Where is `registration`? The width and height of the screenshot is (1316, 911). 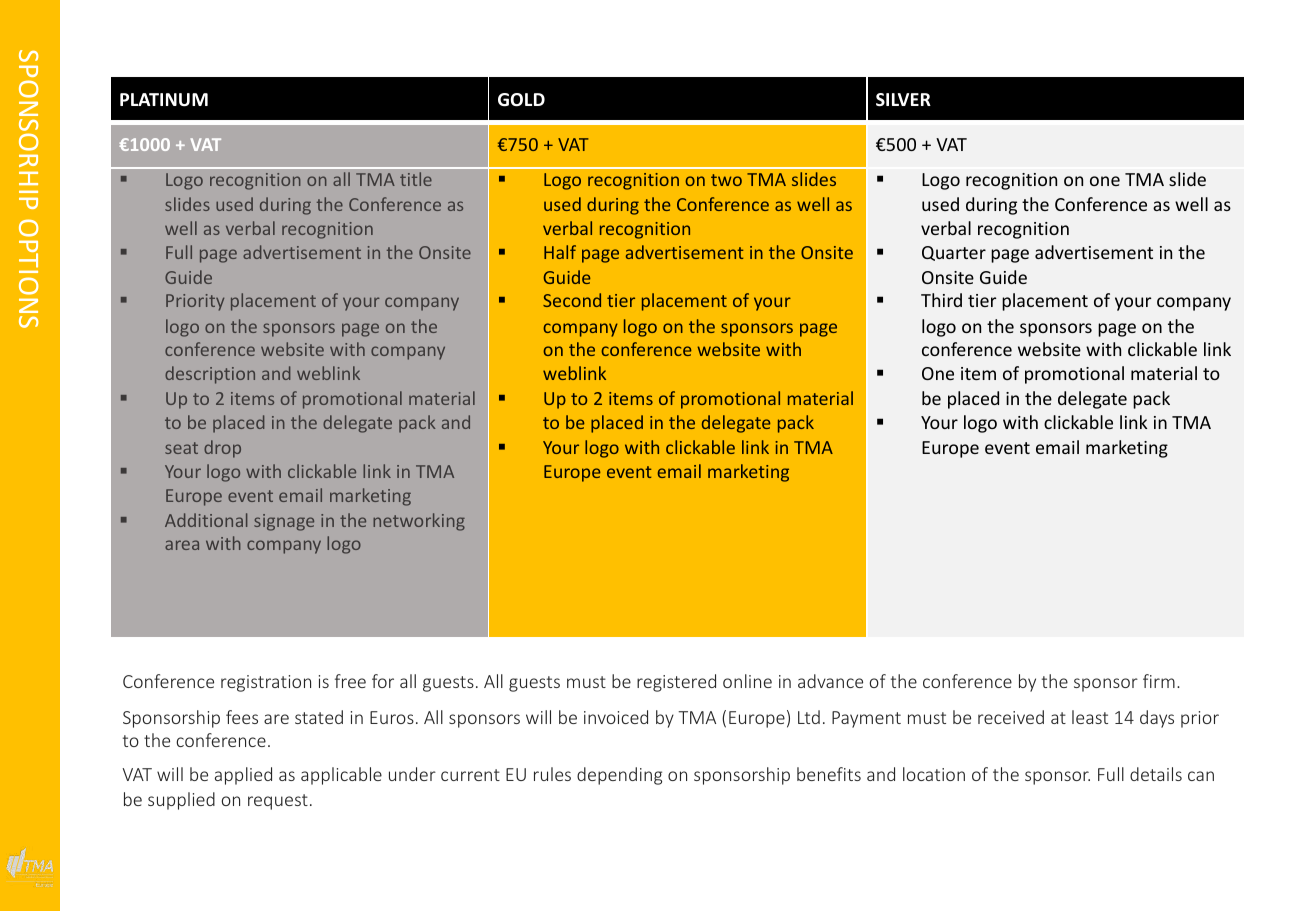
registration is located at coordinates (266, 683).
